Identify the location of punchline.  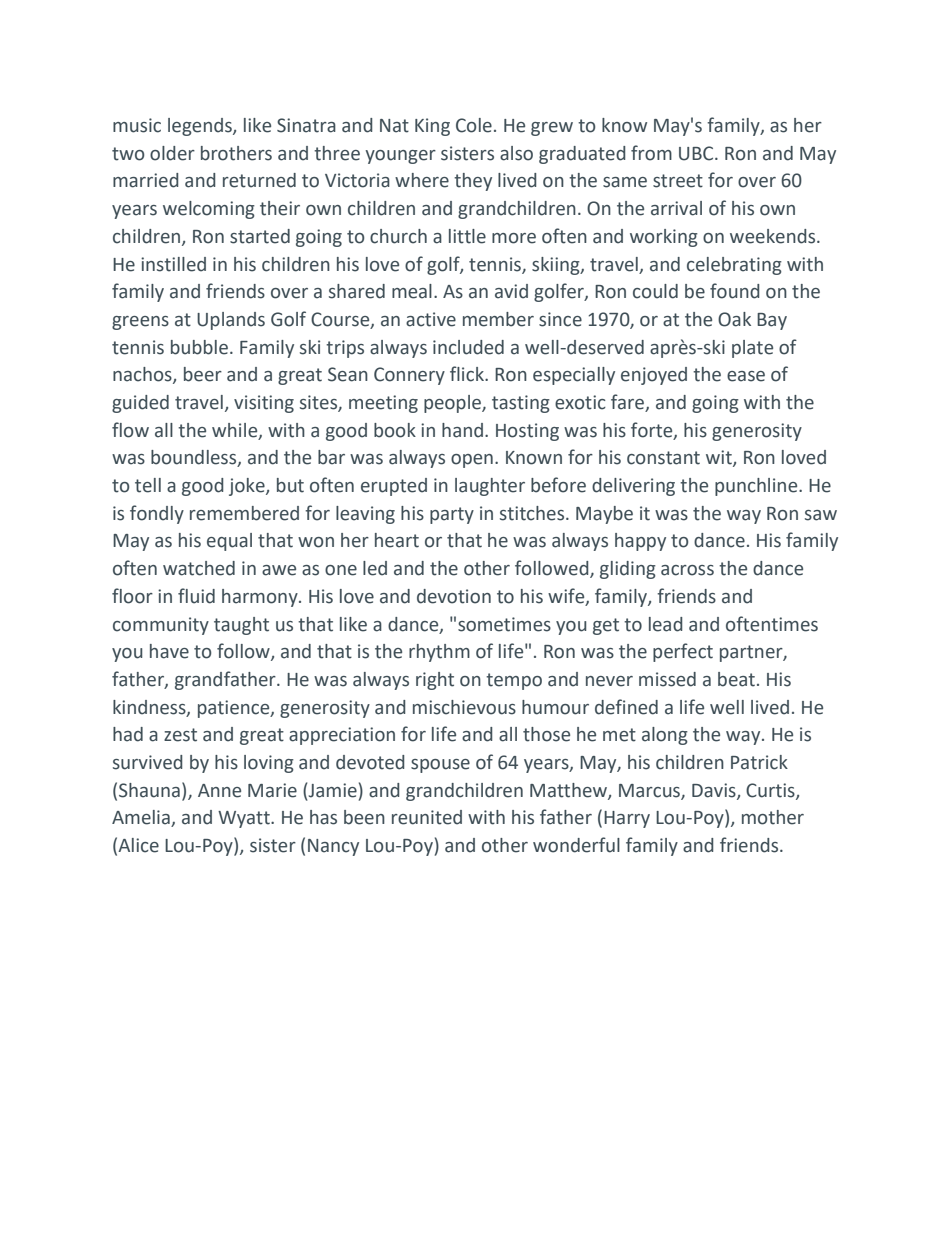
(757, 487).
